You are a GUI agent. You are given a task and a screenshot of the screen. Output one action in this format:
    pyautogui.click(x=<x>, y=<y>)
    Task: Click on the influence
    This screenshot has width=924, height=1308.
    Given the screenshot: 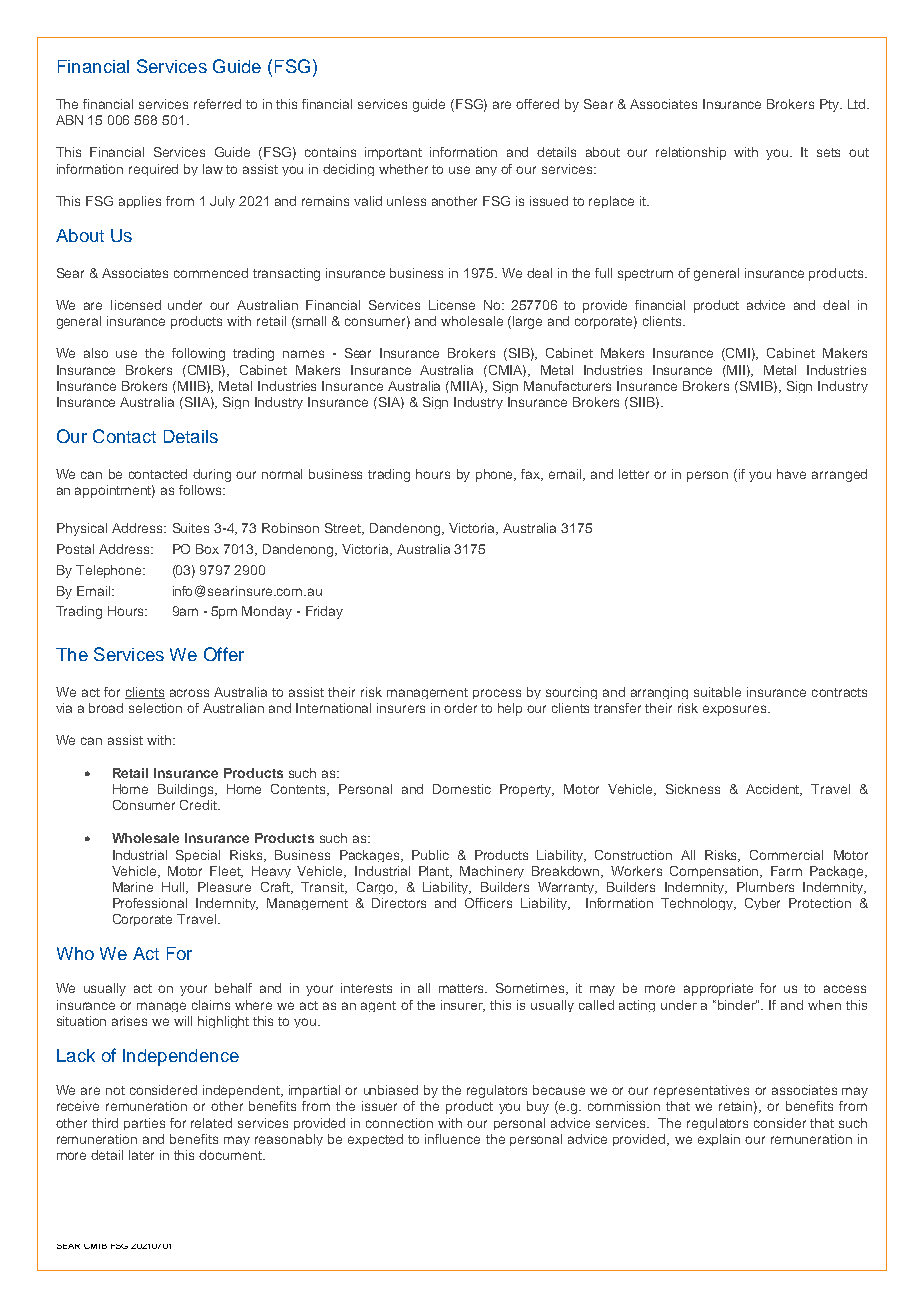 What is the action you would take?
    pyautogui.click(x=452, y=1139)
